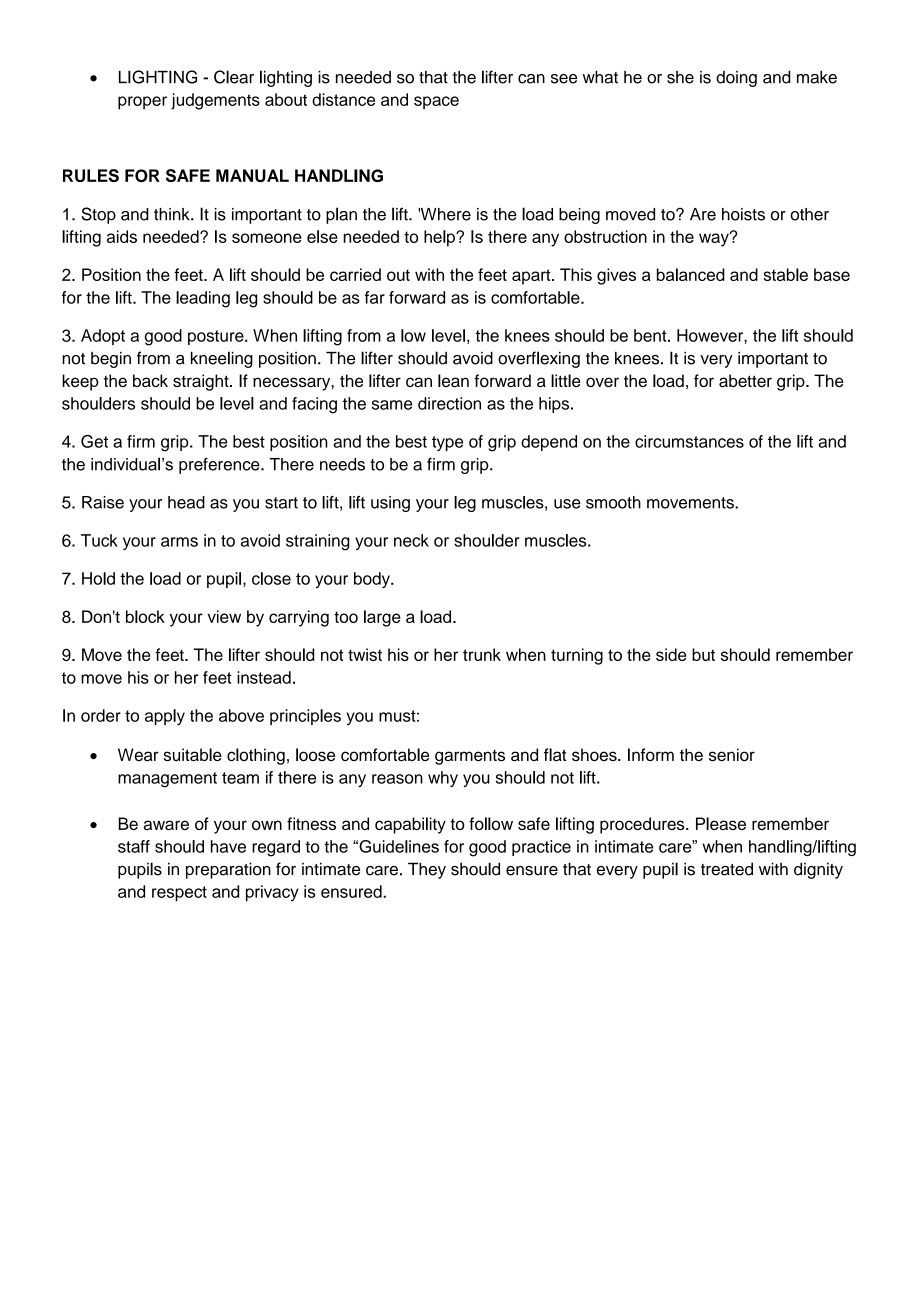  Describe the element at coordinates (150, 380) in the screenshot. I see `back` at that location.
